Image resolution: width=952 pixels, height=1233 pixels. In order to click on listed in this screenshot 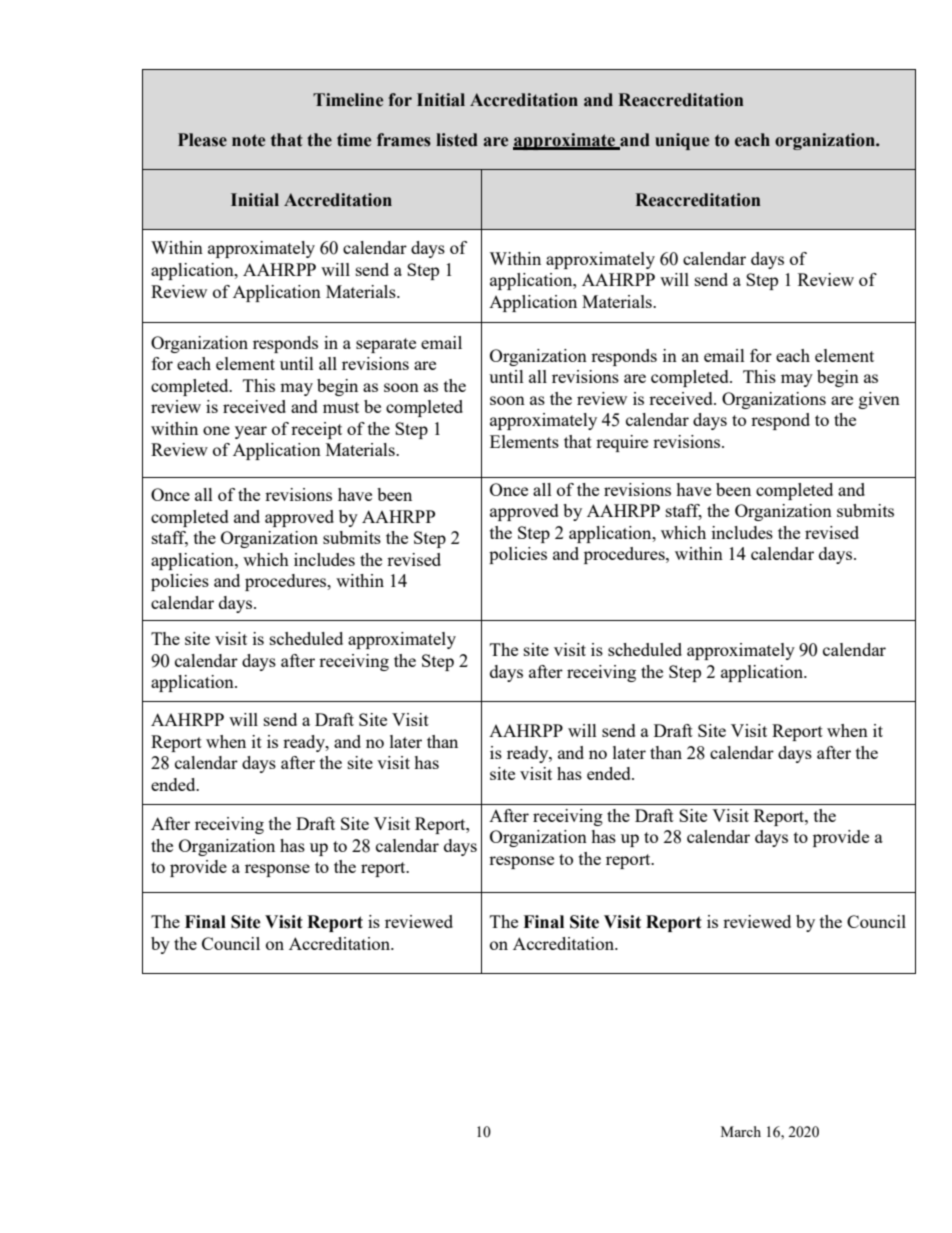, I will do `click(457, 140)`.
